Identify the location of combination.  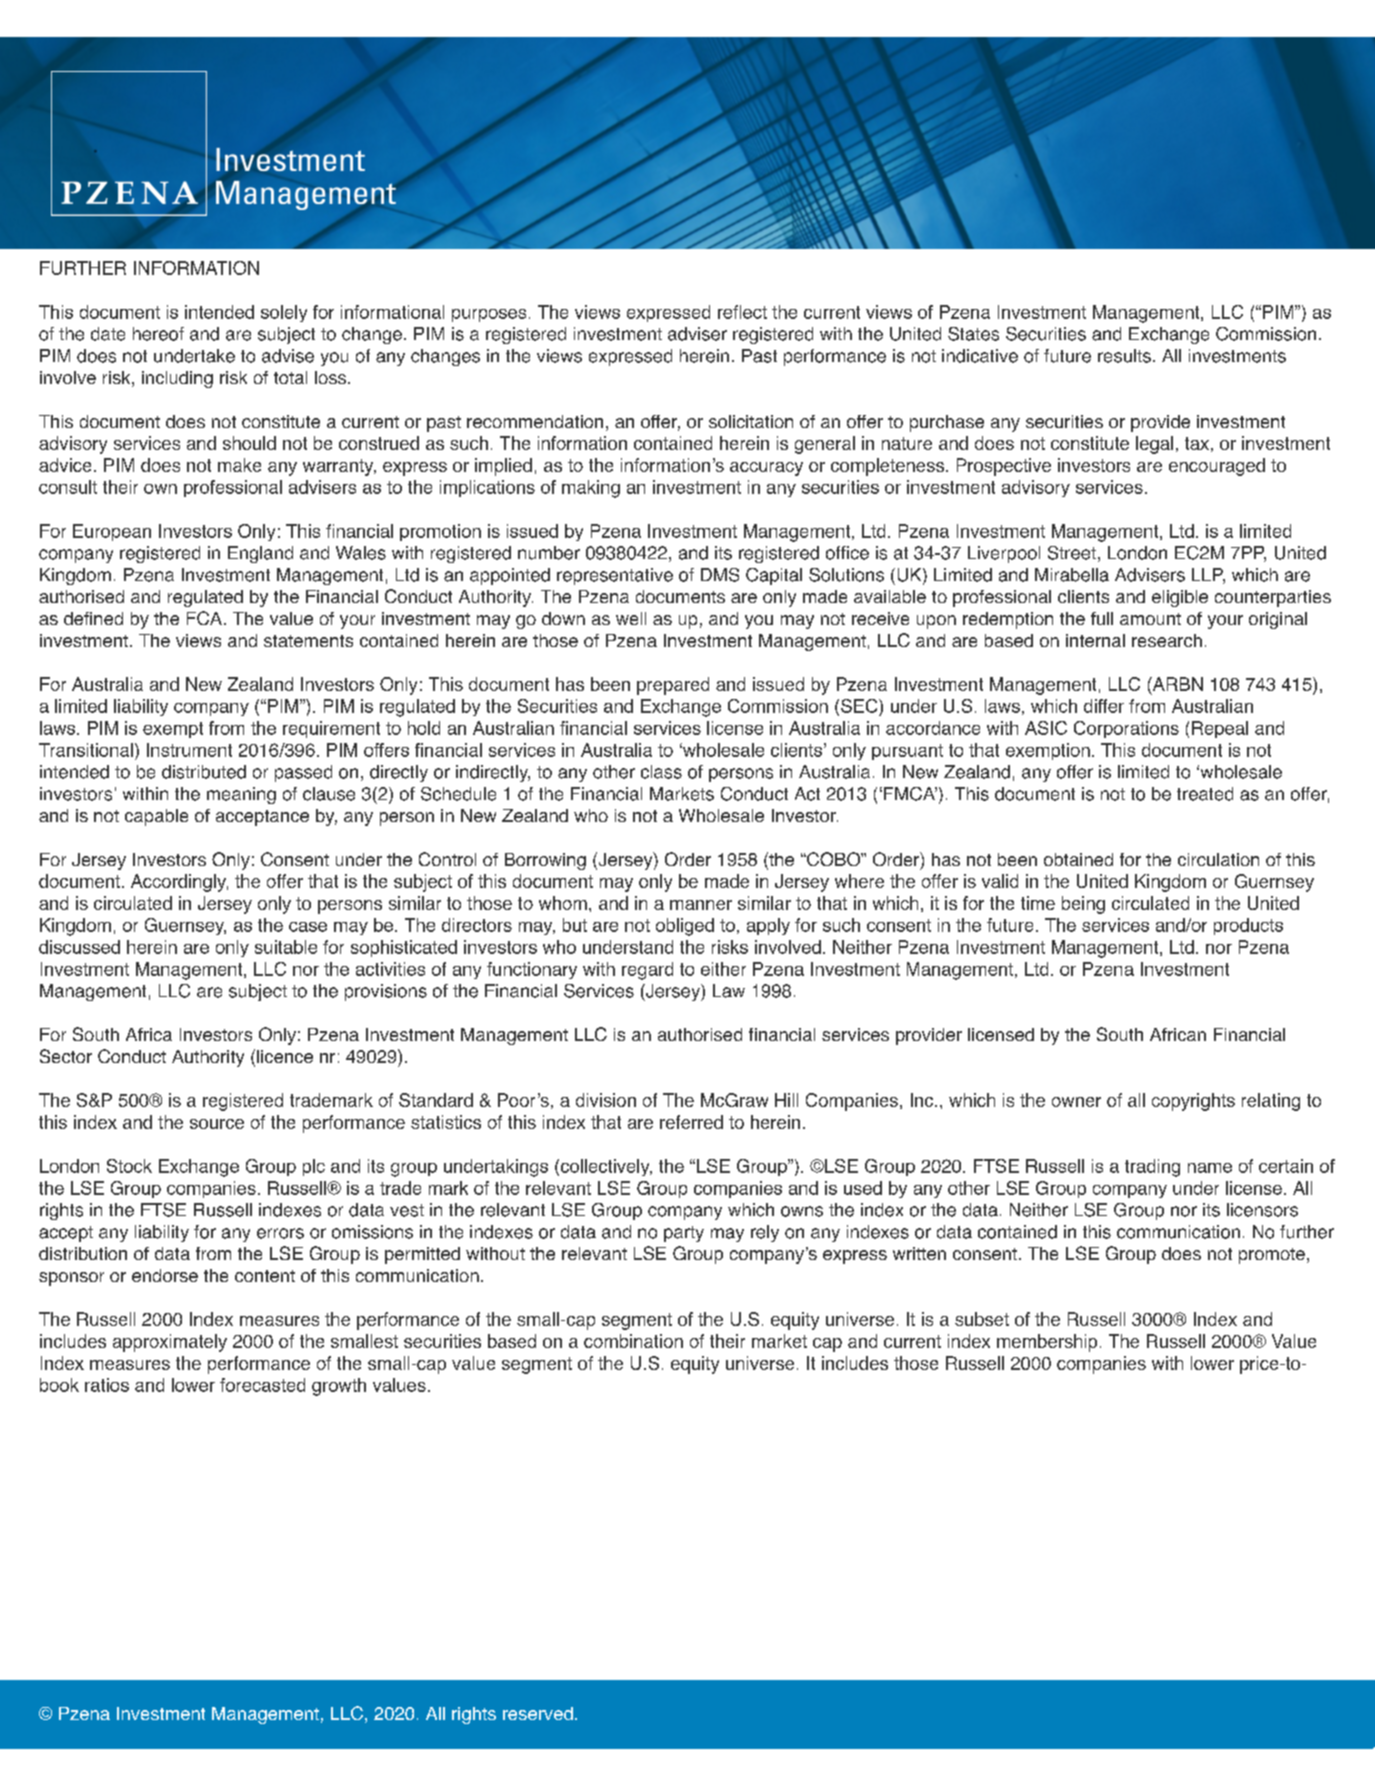
(633, 1341).
